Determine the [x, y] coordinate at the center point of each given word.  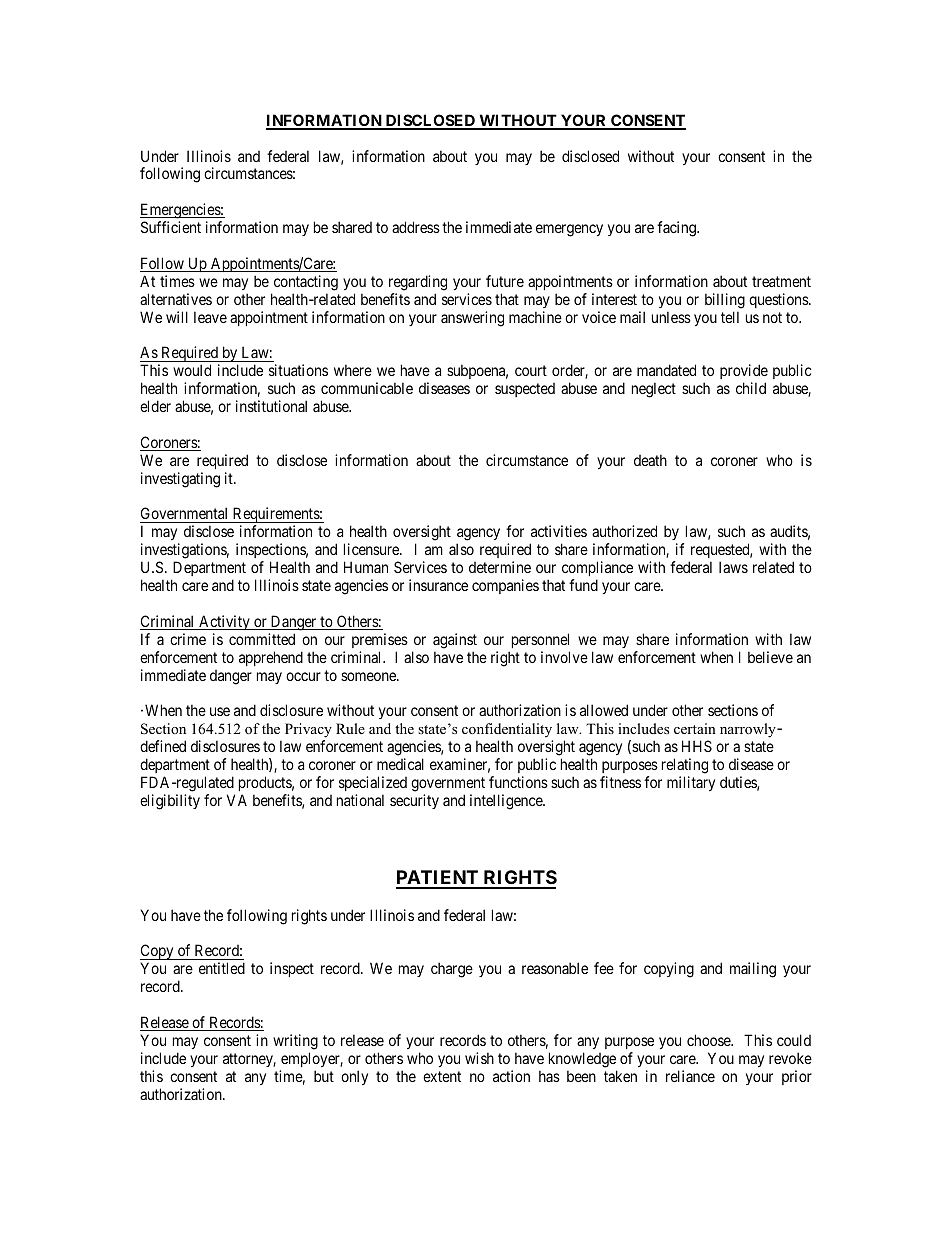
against [455, 641]
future [505, 281]
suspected [525, 390]
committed [262, 639]
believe [770, 657]
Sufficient [171, 227]
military [691, 783]
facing [677, 229]
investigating [180, 480]
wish [479, 1058]
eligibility [170, 802]
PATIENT [438, 879]
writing [295, 1042]
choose [709, 1040]
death [650, 460]
